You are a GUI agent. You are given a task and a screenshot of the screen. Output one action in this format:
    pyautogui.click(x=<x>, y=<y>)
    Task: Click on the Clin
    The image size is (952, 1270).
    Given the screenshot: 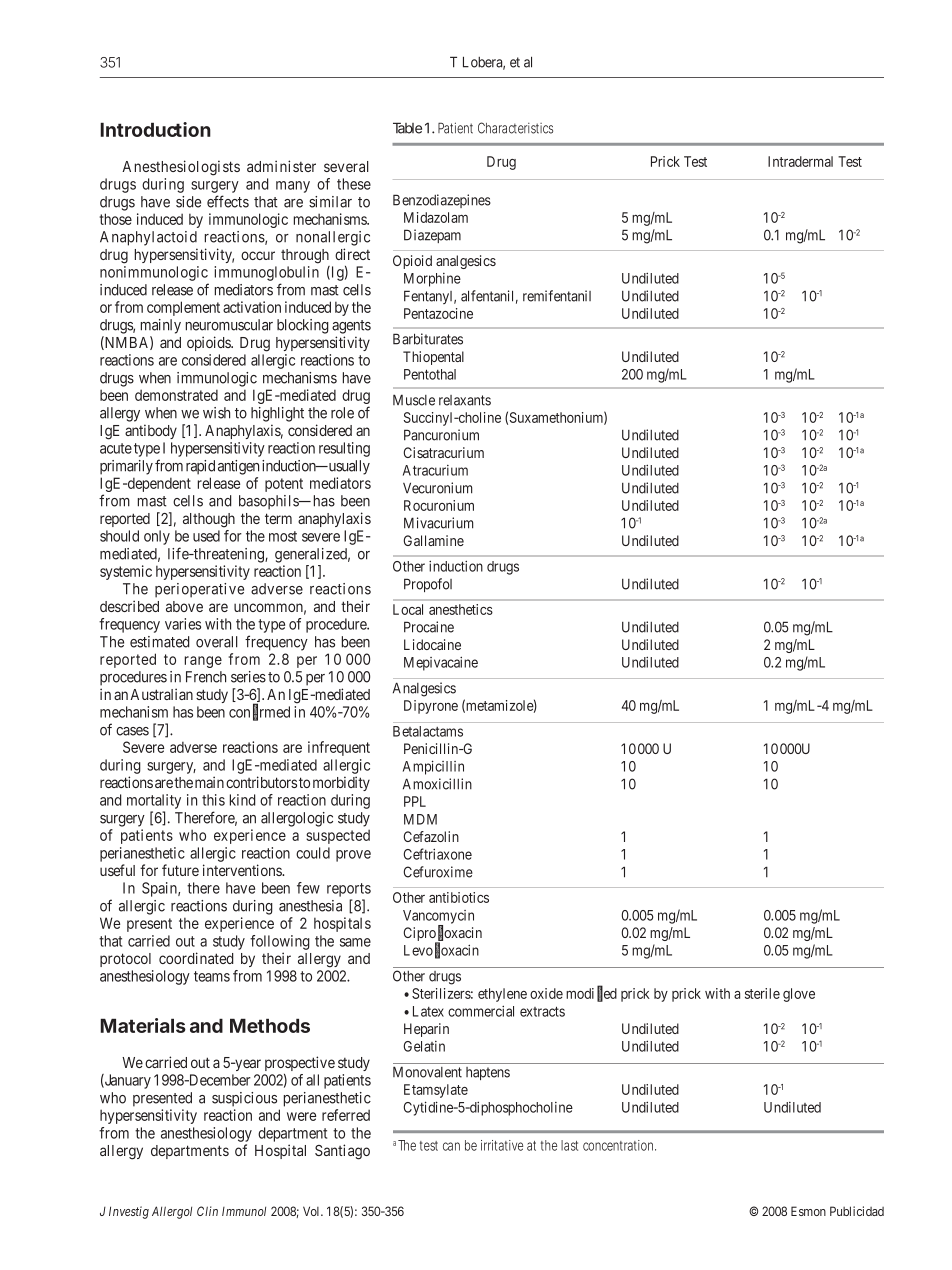 What is the action you would take?
    pyautogui.click(x=207, y=1211)
